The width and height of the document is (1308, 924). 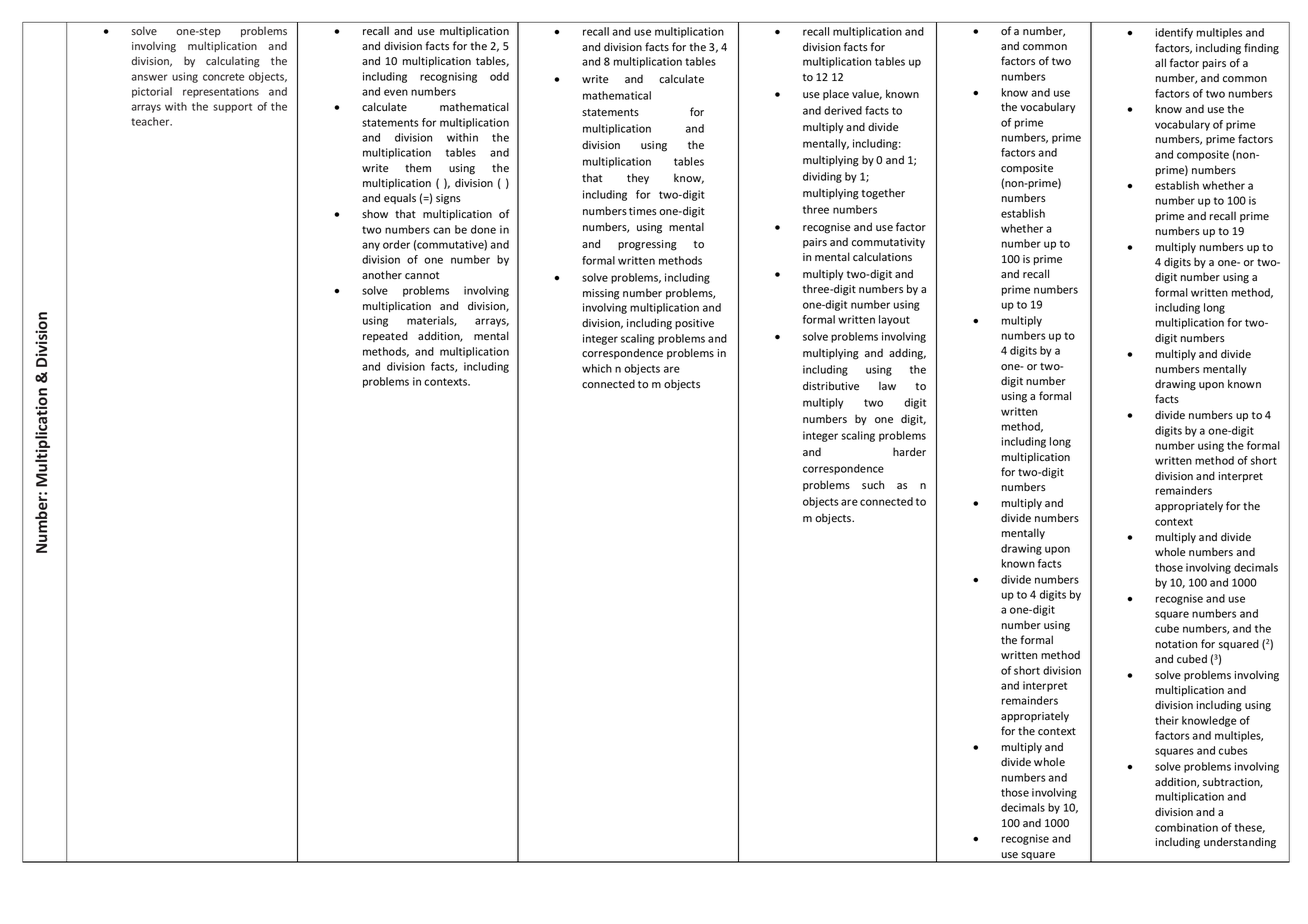 I want to click on identify, so click(x=1174, y=33).
